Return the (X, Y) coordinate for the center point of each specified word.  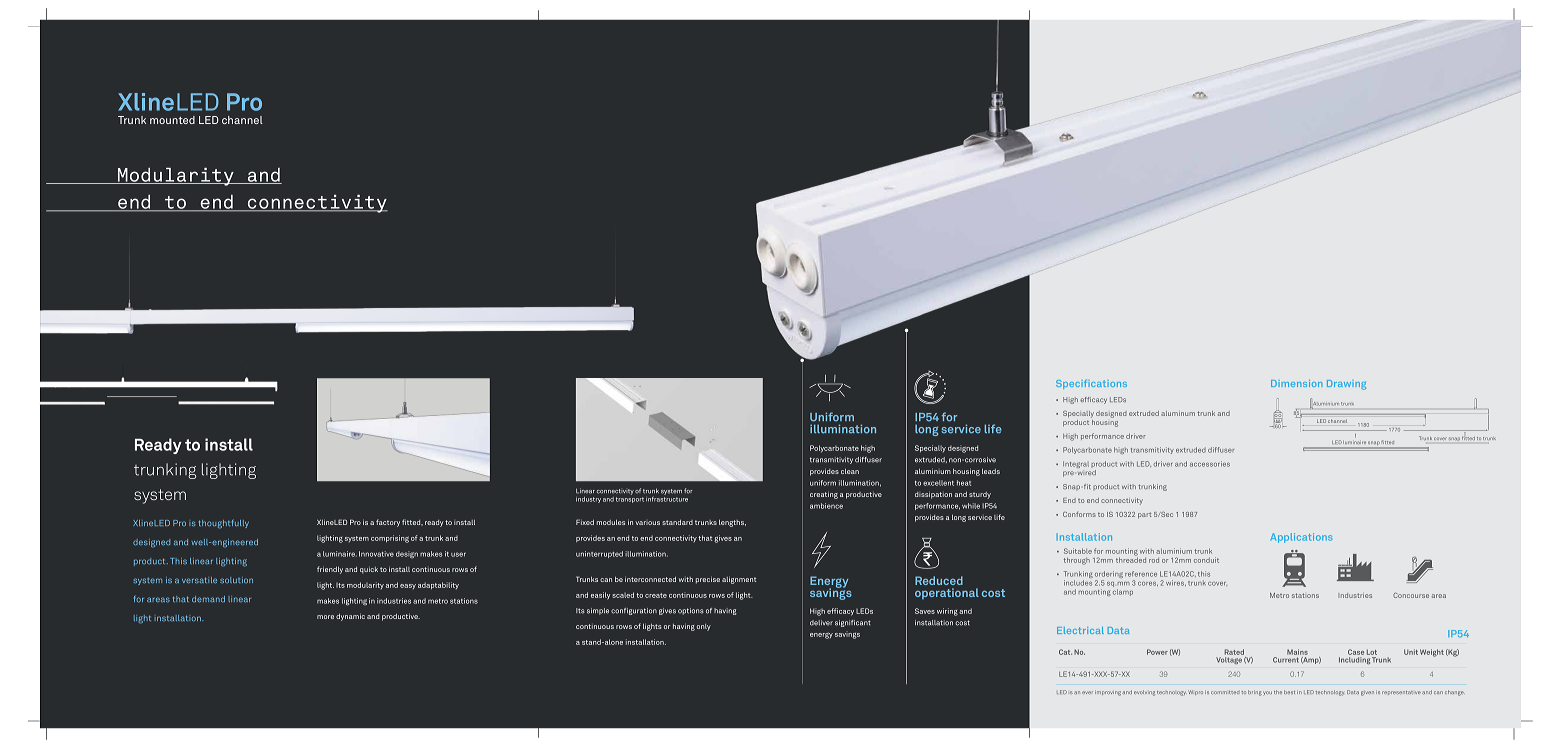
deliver (821, 623)
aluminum (1178, 413)
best (1289, 692)
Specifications (1091, 384)
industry (588, 500)
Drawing (1346, 385)
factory (388, 523)
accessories (1210, 464)
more (325, 617)
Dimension (1296, 383)
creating (824, 495)
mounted (172, 120)
